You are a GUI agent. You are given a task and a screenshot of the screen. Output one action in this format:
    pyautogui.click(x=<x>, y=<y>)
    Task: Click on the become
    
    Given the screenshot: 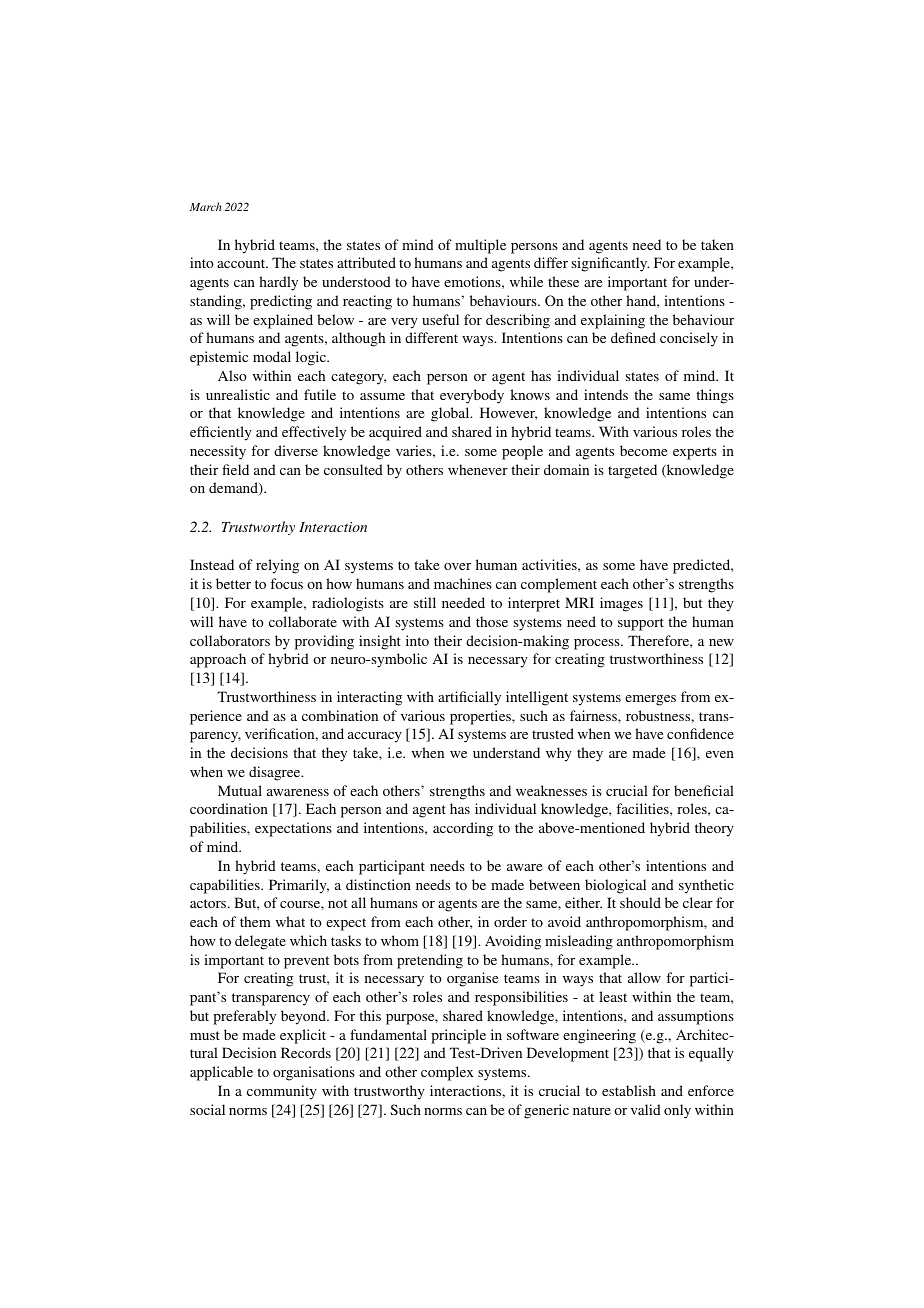 What is the action you would take?
    pyautogui.click(x=643, y=450)
